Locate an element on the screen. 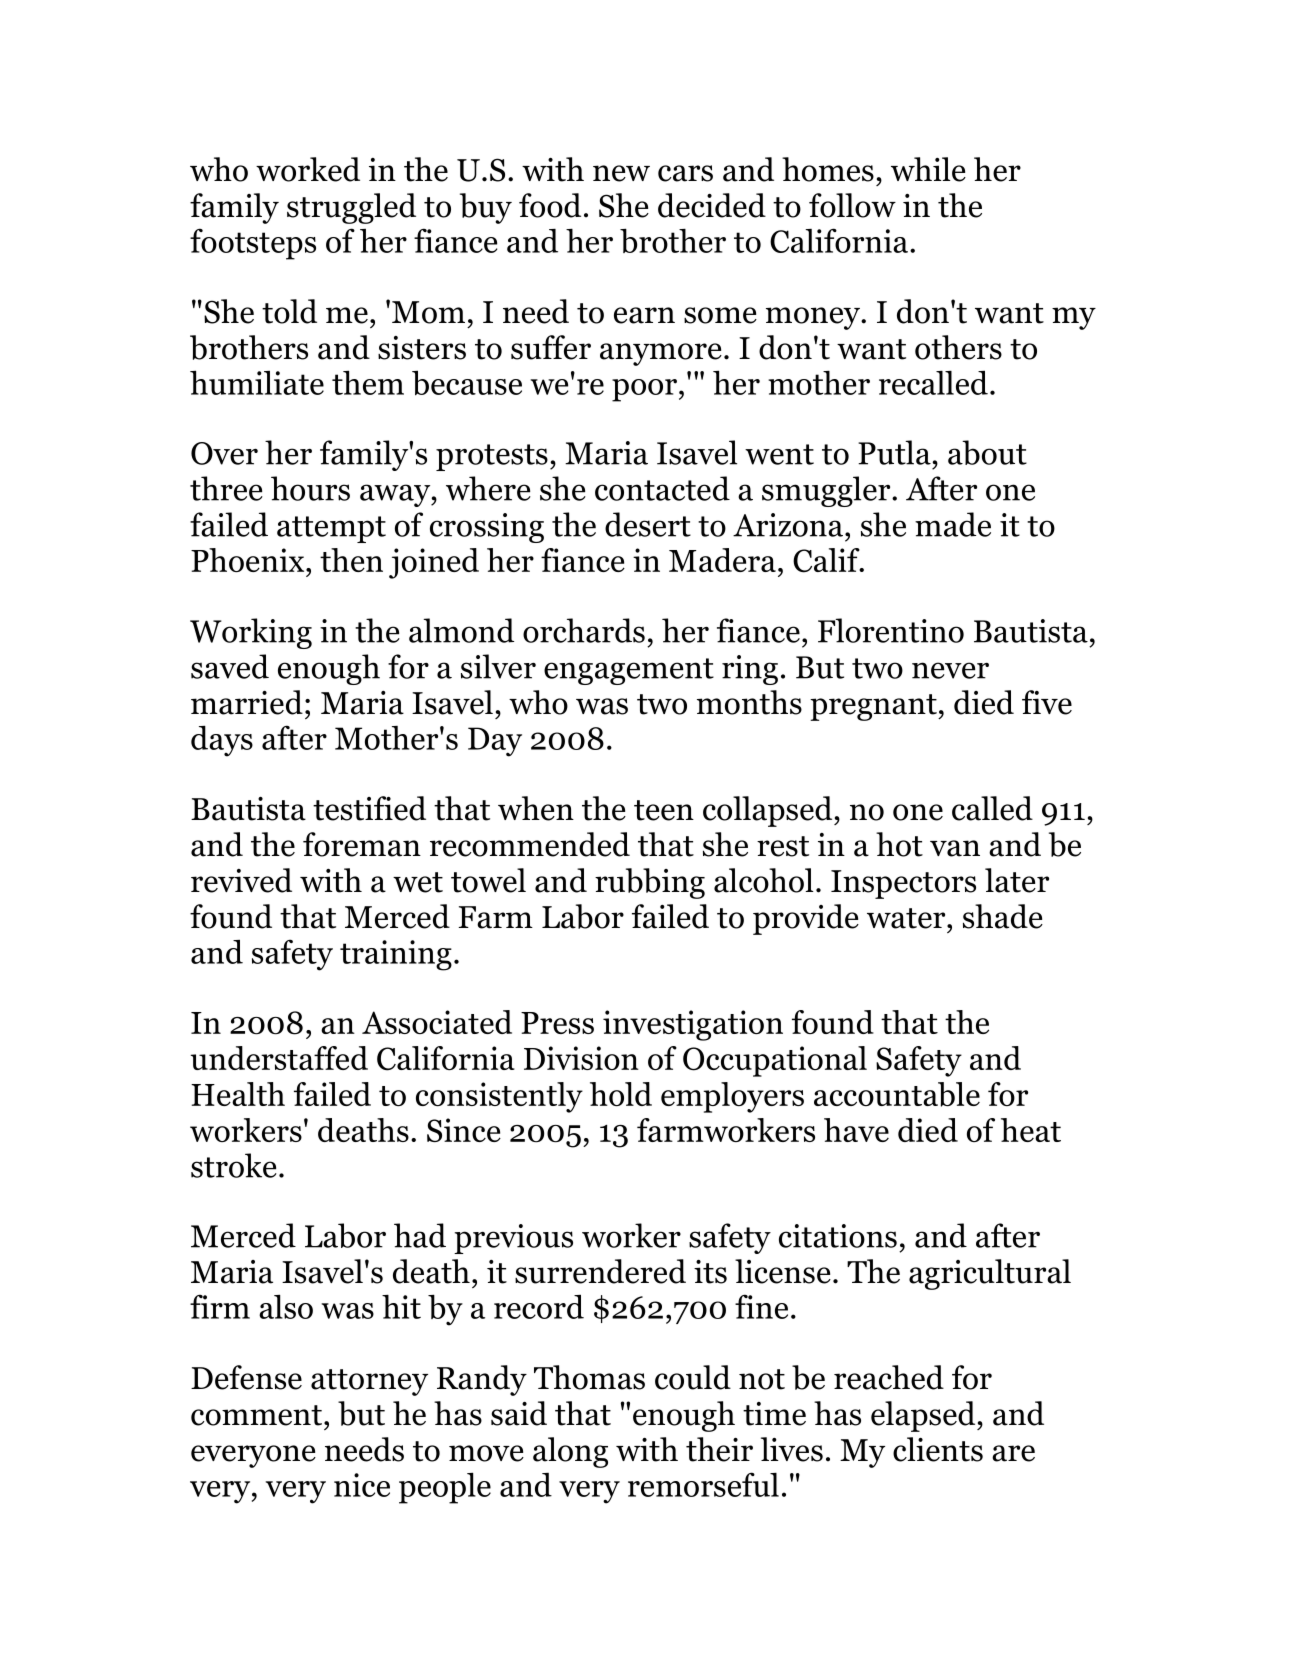 The image size is (1292, 1672). struggled is located at coordinates (351, 208).
